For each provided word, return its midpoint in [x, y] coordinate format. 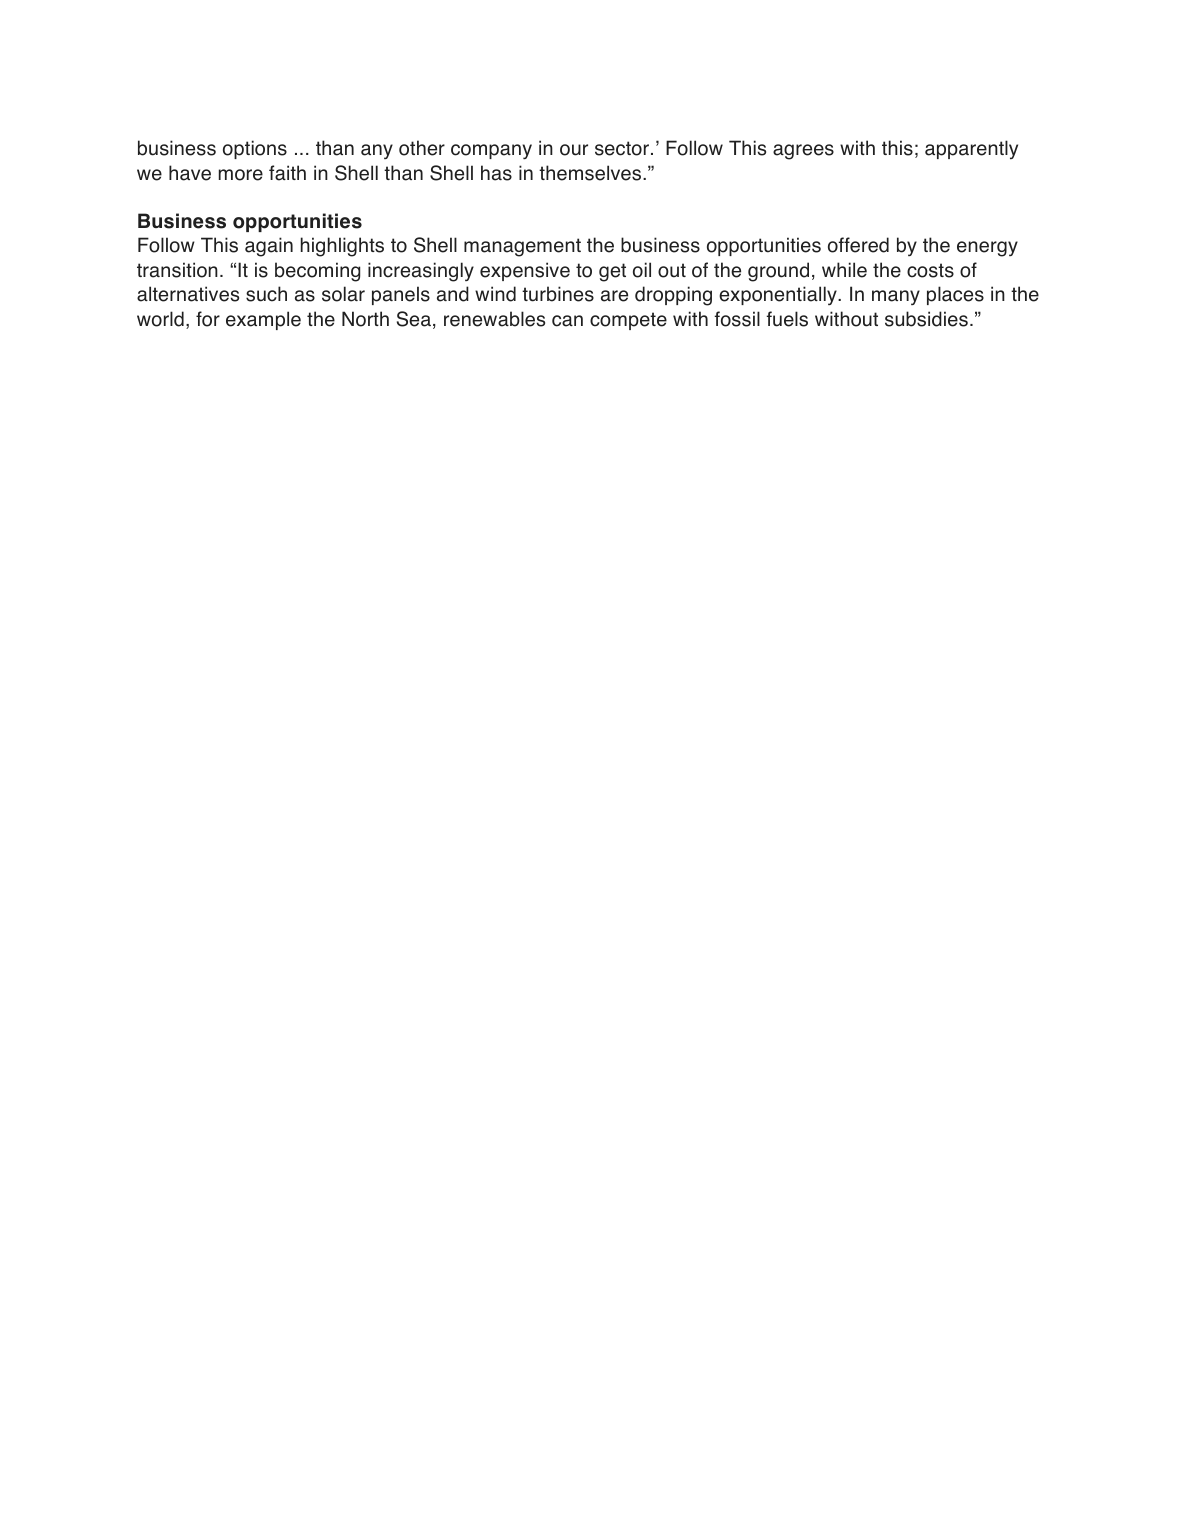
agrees [803, 152]
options [255, 149]
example [263, 320]
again [269, 247]
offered [858, 245]
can [567, 321]
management [522, 247]
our [574, 150]
